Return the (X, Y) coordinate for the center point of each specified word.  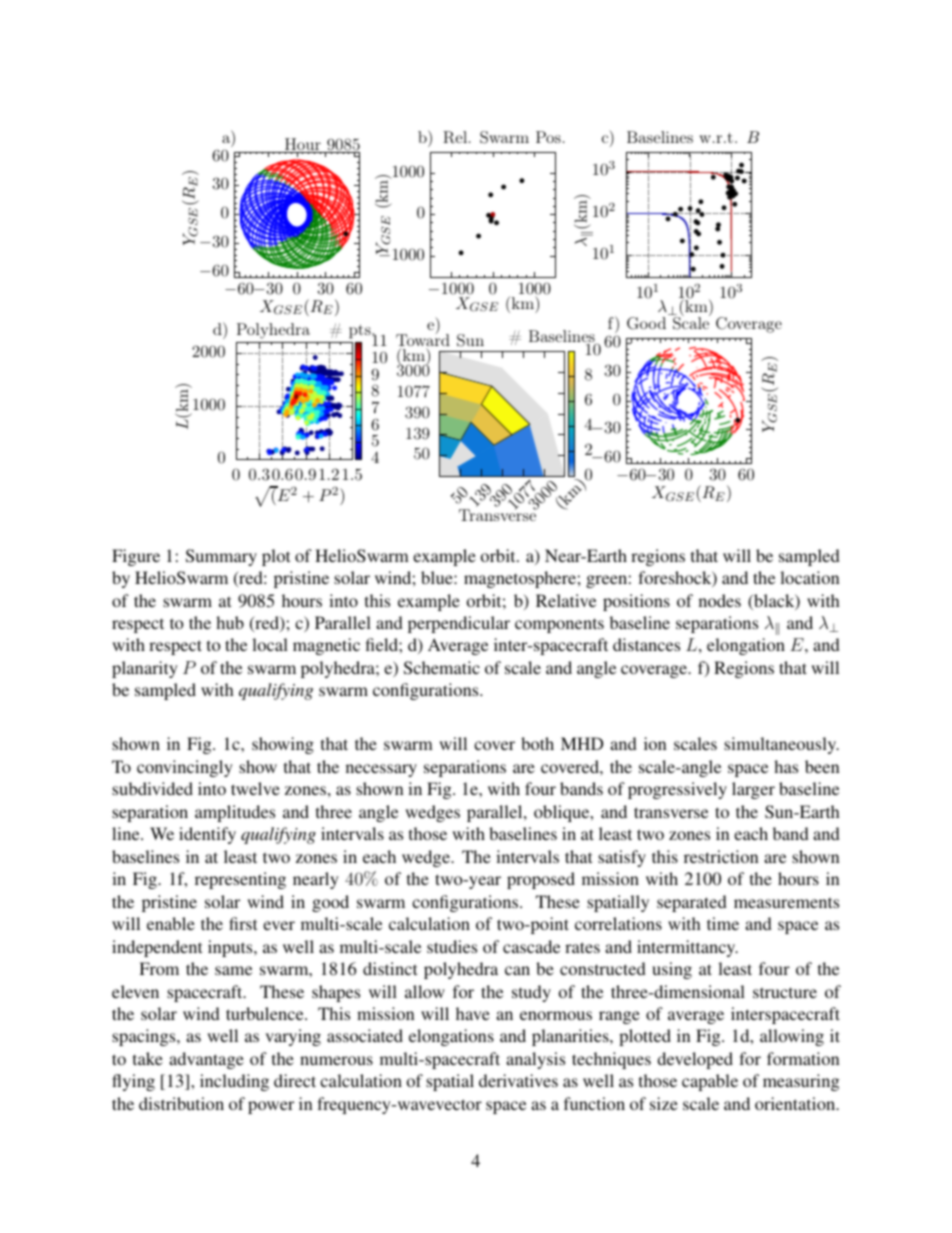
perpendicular (459, 624)
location (809, 577)
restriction (721, 856)
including (234, 1082)
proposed (541, 880)
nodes (720, 600)
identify (207, 835)
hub (230, 622)
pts (361, 331)
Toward (423, 340)
